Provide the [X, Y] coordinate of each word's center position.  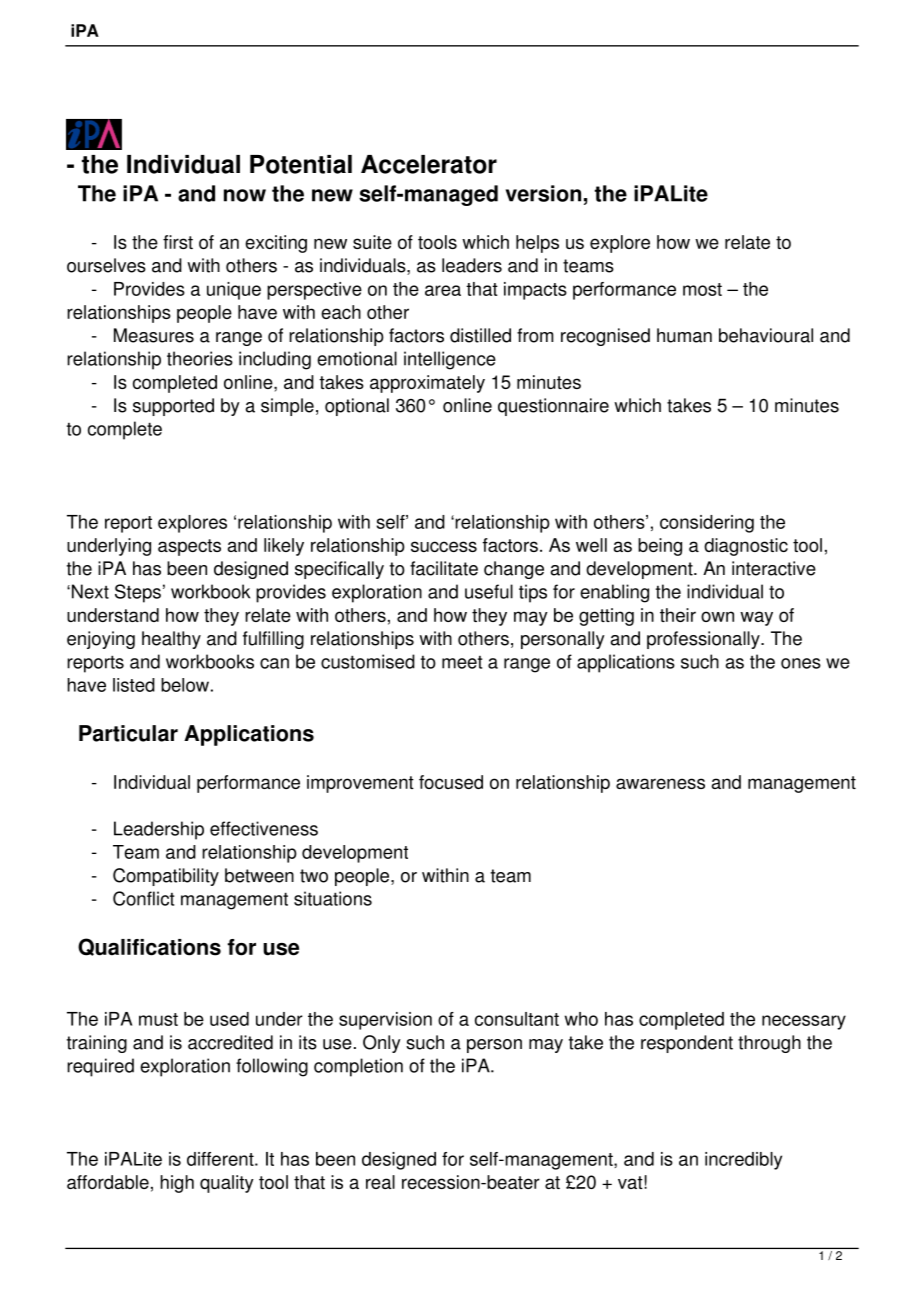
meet [462, 662]
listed [134, 685]
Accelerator [429, 164]
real [380, 1182]
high [177, 1184]
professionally [704, 640]
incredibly [743, 1161]
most [702, 289]
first [178, 242]
